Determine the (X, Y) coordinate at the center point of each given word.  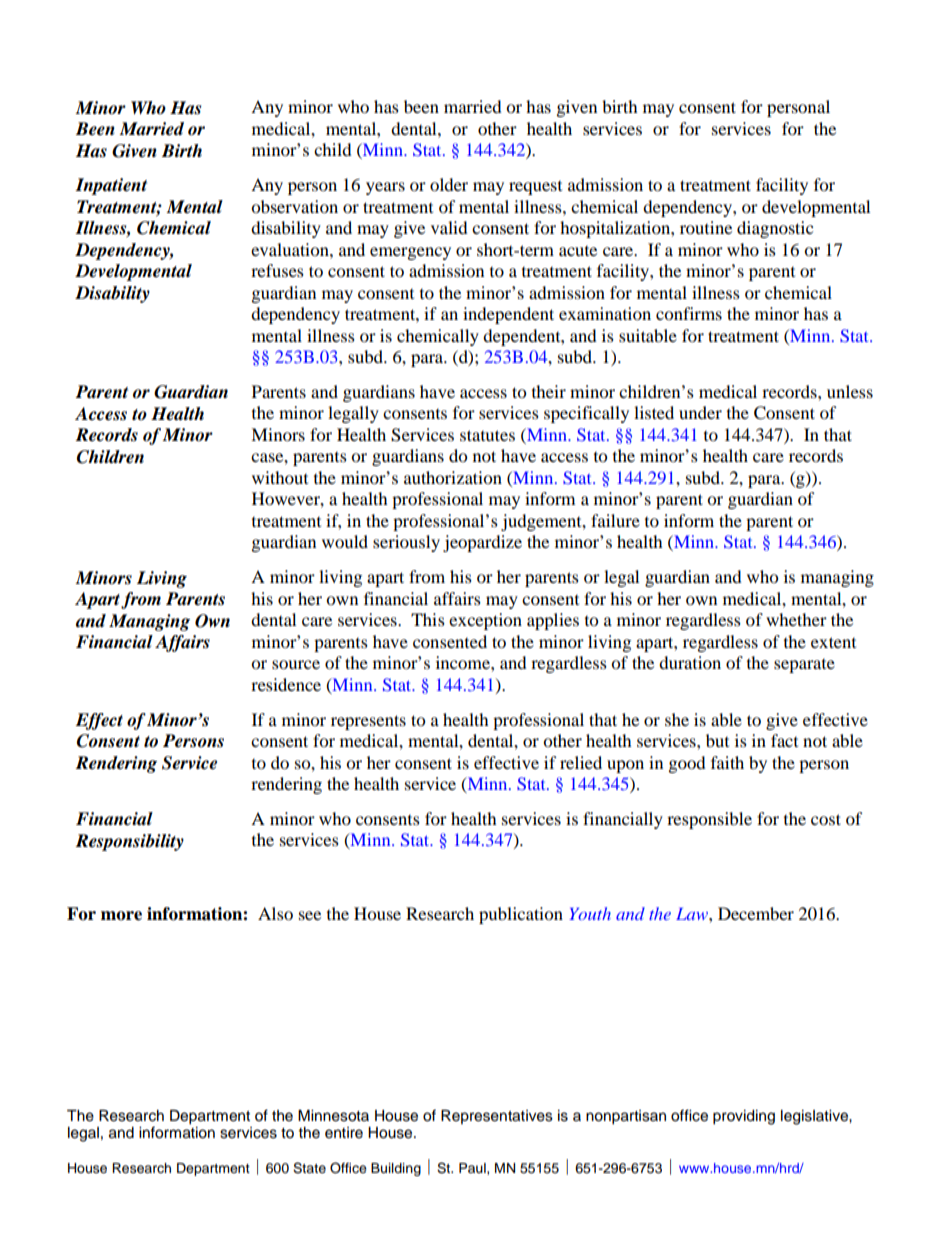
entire (344, 1133)
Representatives (497, 1117)
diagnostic (775, 229)
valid (449, 227)
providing (744, 1117)
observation (294, 206)
